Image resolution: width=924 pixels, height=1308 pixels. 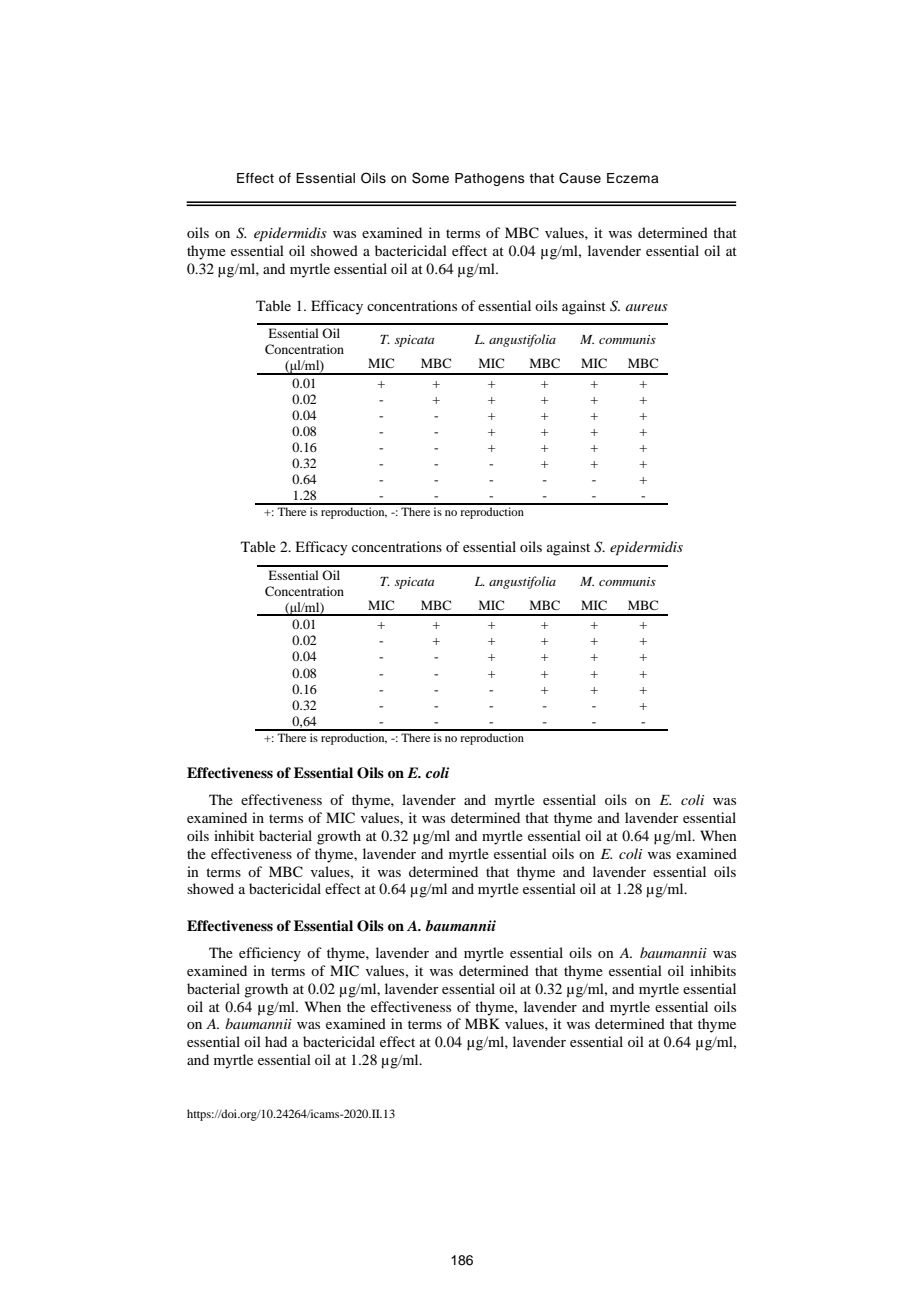 What do you see at coordinates (647, 307) in the screenshot?
I see `aureus` at bounding box center [647, 307].
